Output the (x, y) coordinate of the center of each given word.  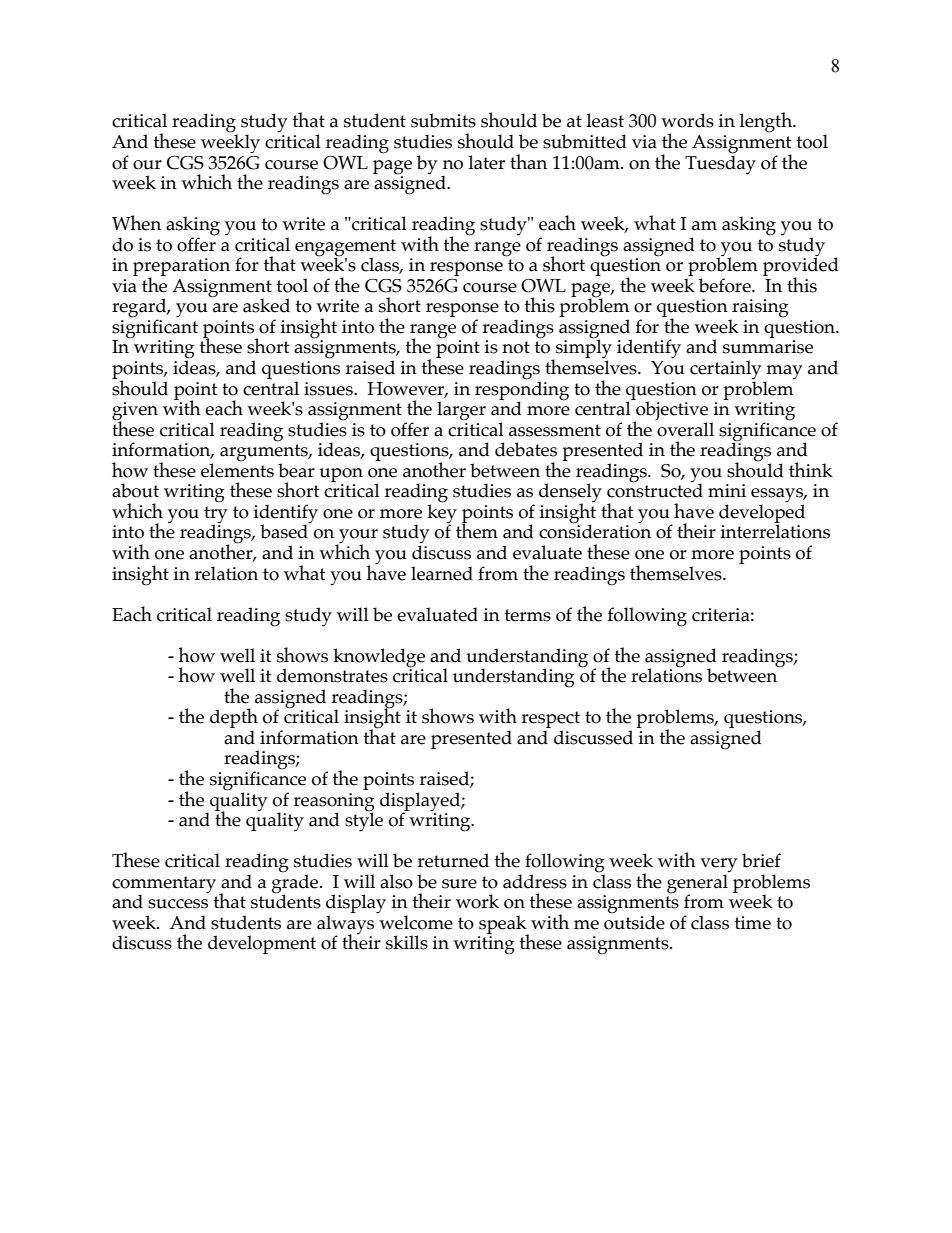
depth (234, 719)
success (178, 904)
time (753, 923)
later (486, 162)
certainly (725, 371)
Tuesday (720, 163)
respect (550, 721)
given (135, 412)
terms (528, 615)
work (477, 901)
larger (461, 411)
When (136, 223)
